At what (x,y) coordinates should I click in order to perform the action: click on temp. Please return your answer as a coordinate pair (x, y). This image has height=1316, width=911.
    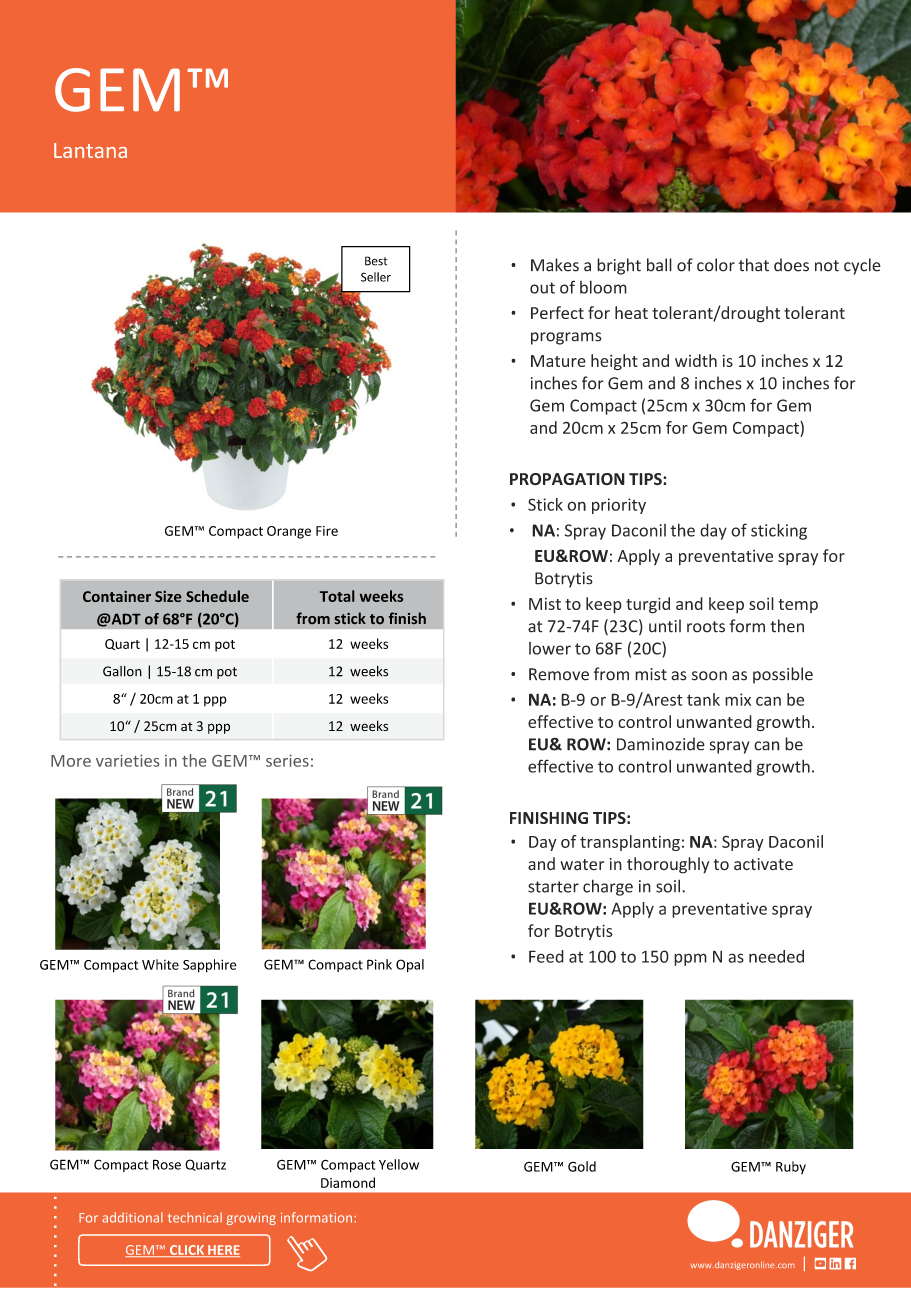
    Looking at the image, I should click on (798, 606).
